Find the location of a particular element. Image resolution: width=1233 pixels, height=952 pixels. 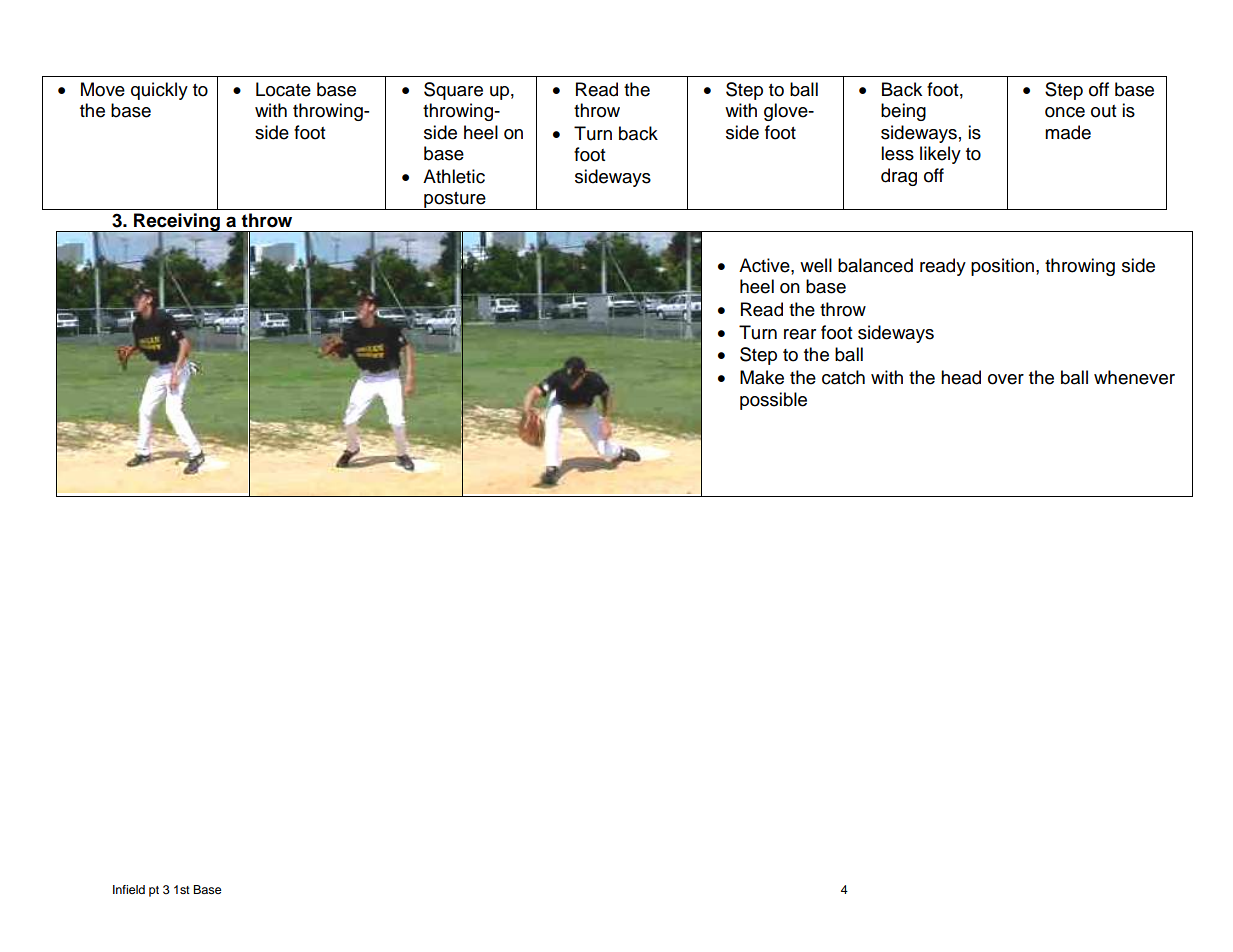

Infield is located at coordinates (129, 889).
